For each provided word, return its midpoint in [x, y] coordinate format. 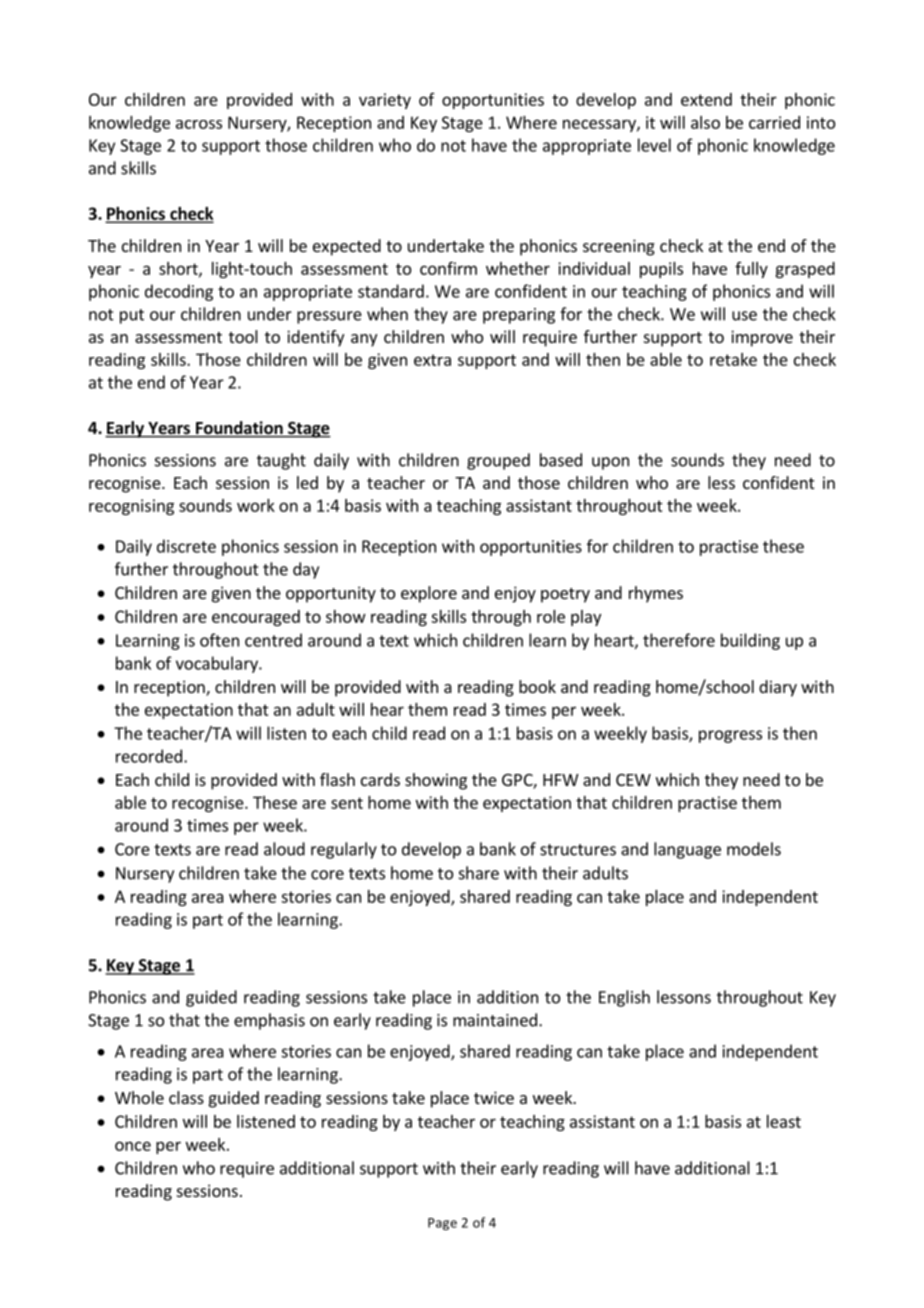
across [199, 124]
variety [385, 101]
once [133, 1146]
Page [442, 1224]
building [750, 641]
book [537, 686]
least [784, 1121]
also [705, 122]
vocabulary [218, 664]
